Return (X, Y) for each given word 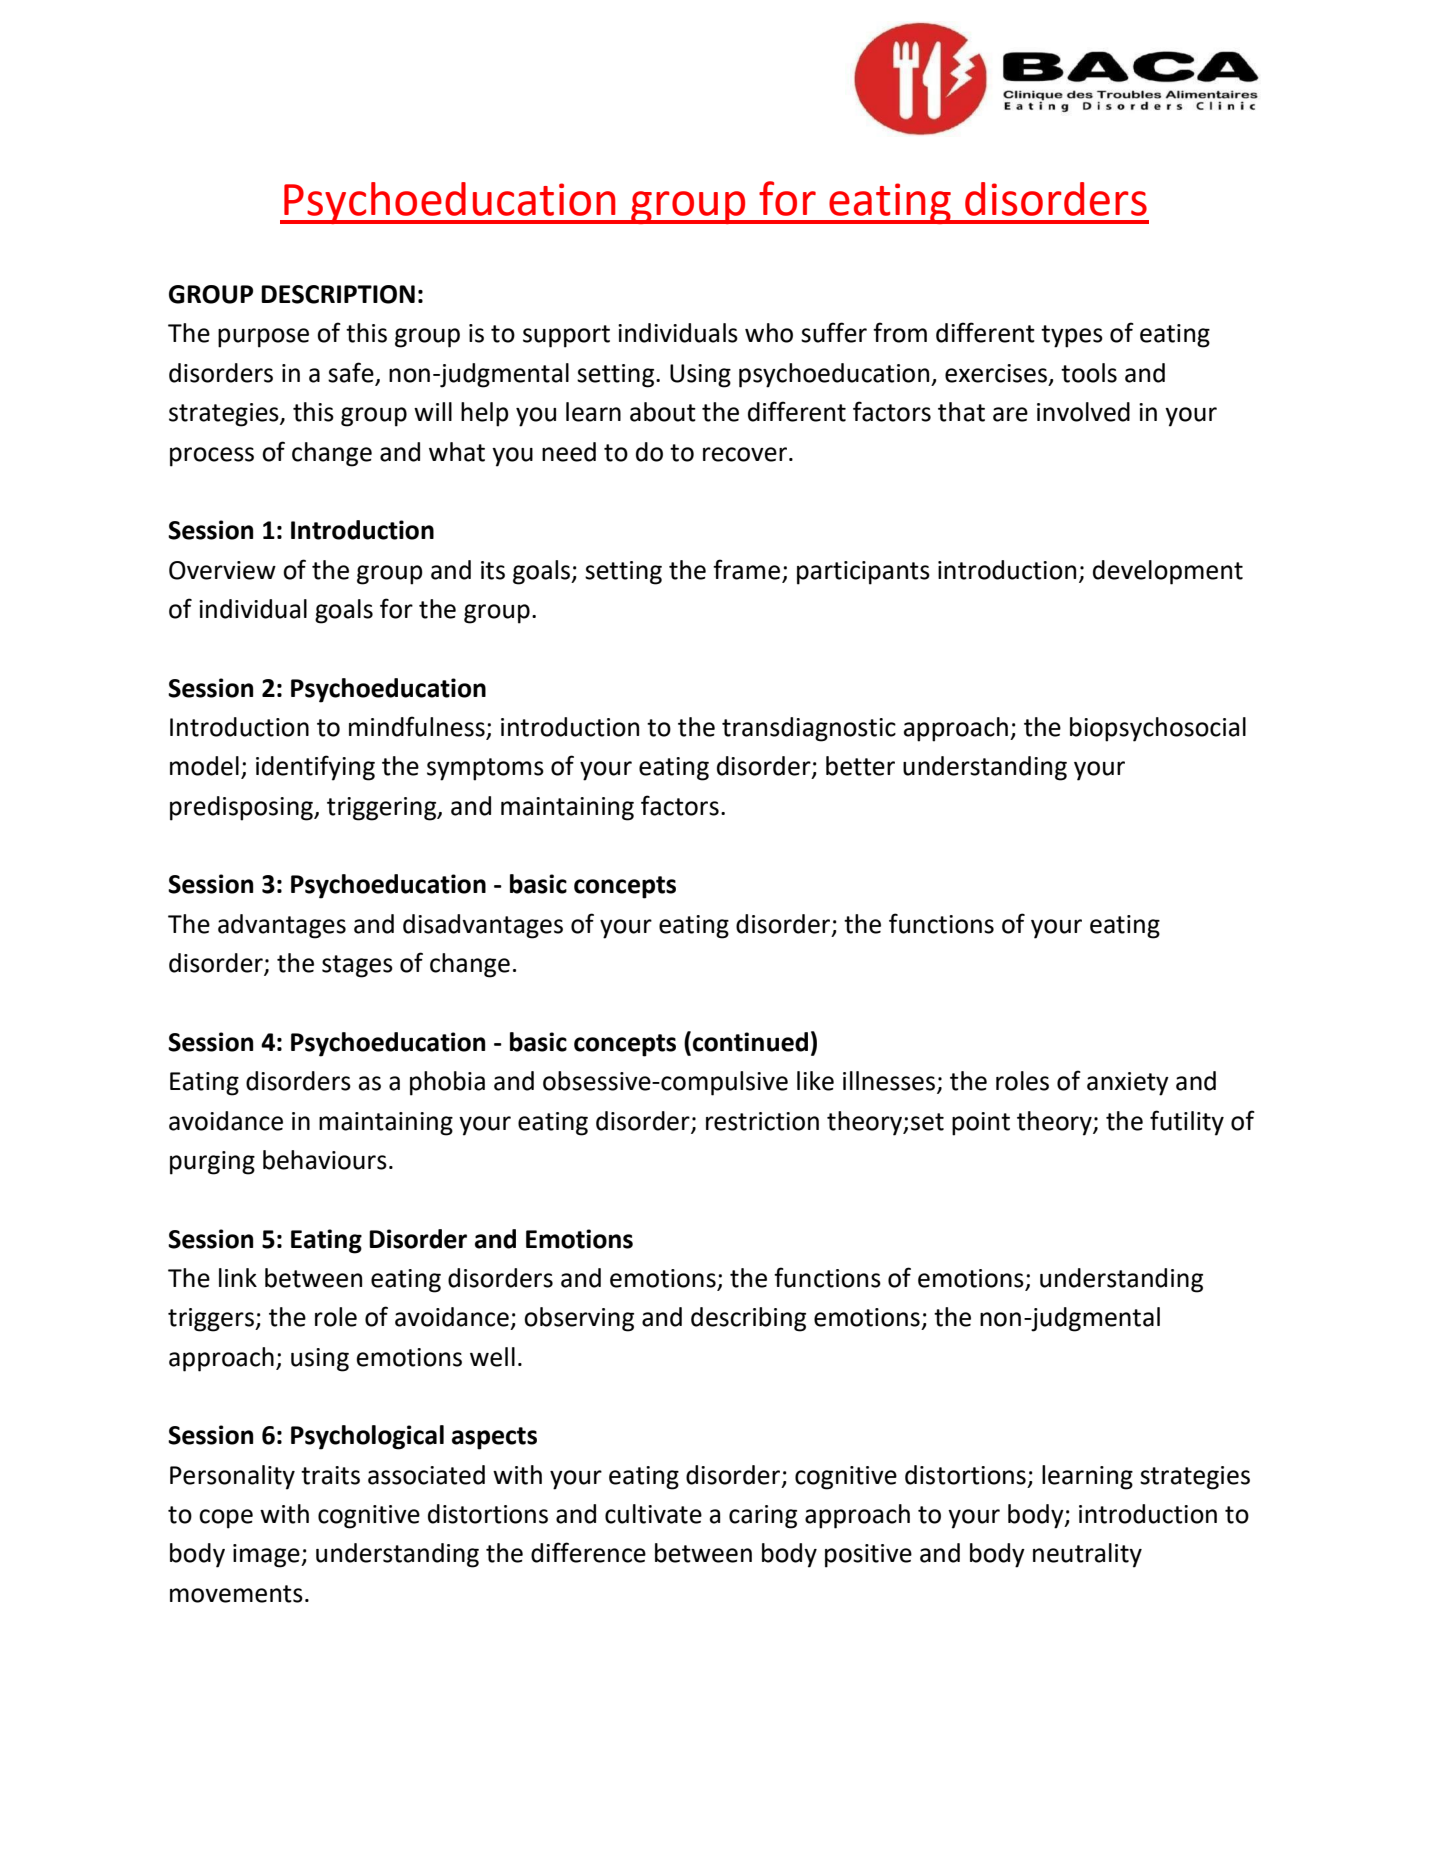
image (267, 1556)
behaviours (325, 1160)
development (1168, 572)
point (981, 1124)
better (860, 766)
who (769, 333)
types (1072, 336)
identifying (315, 768)
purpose (263, 338)
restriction (762, 1121)
